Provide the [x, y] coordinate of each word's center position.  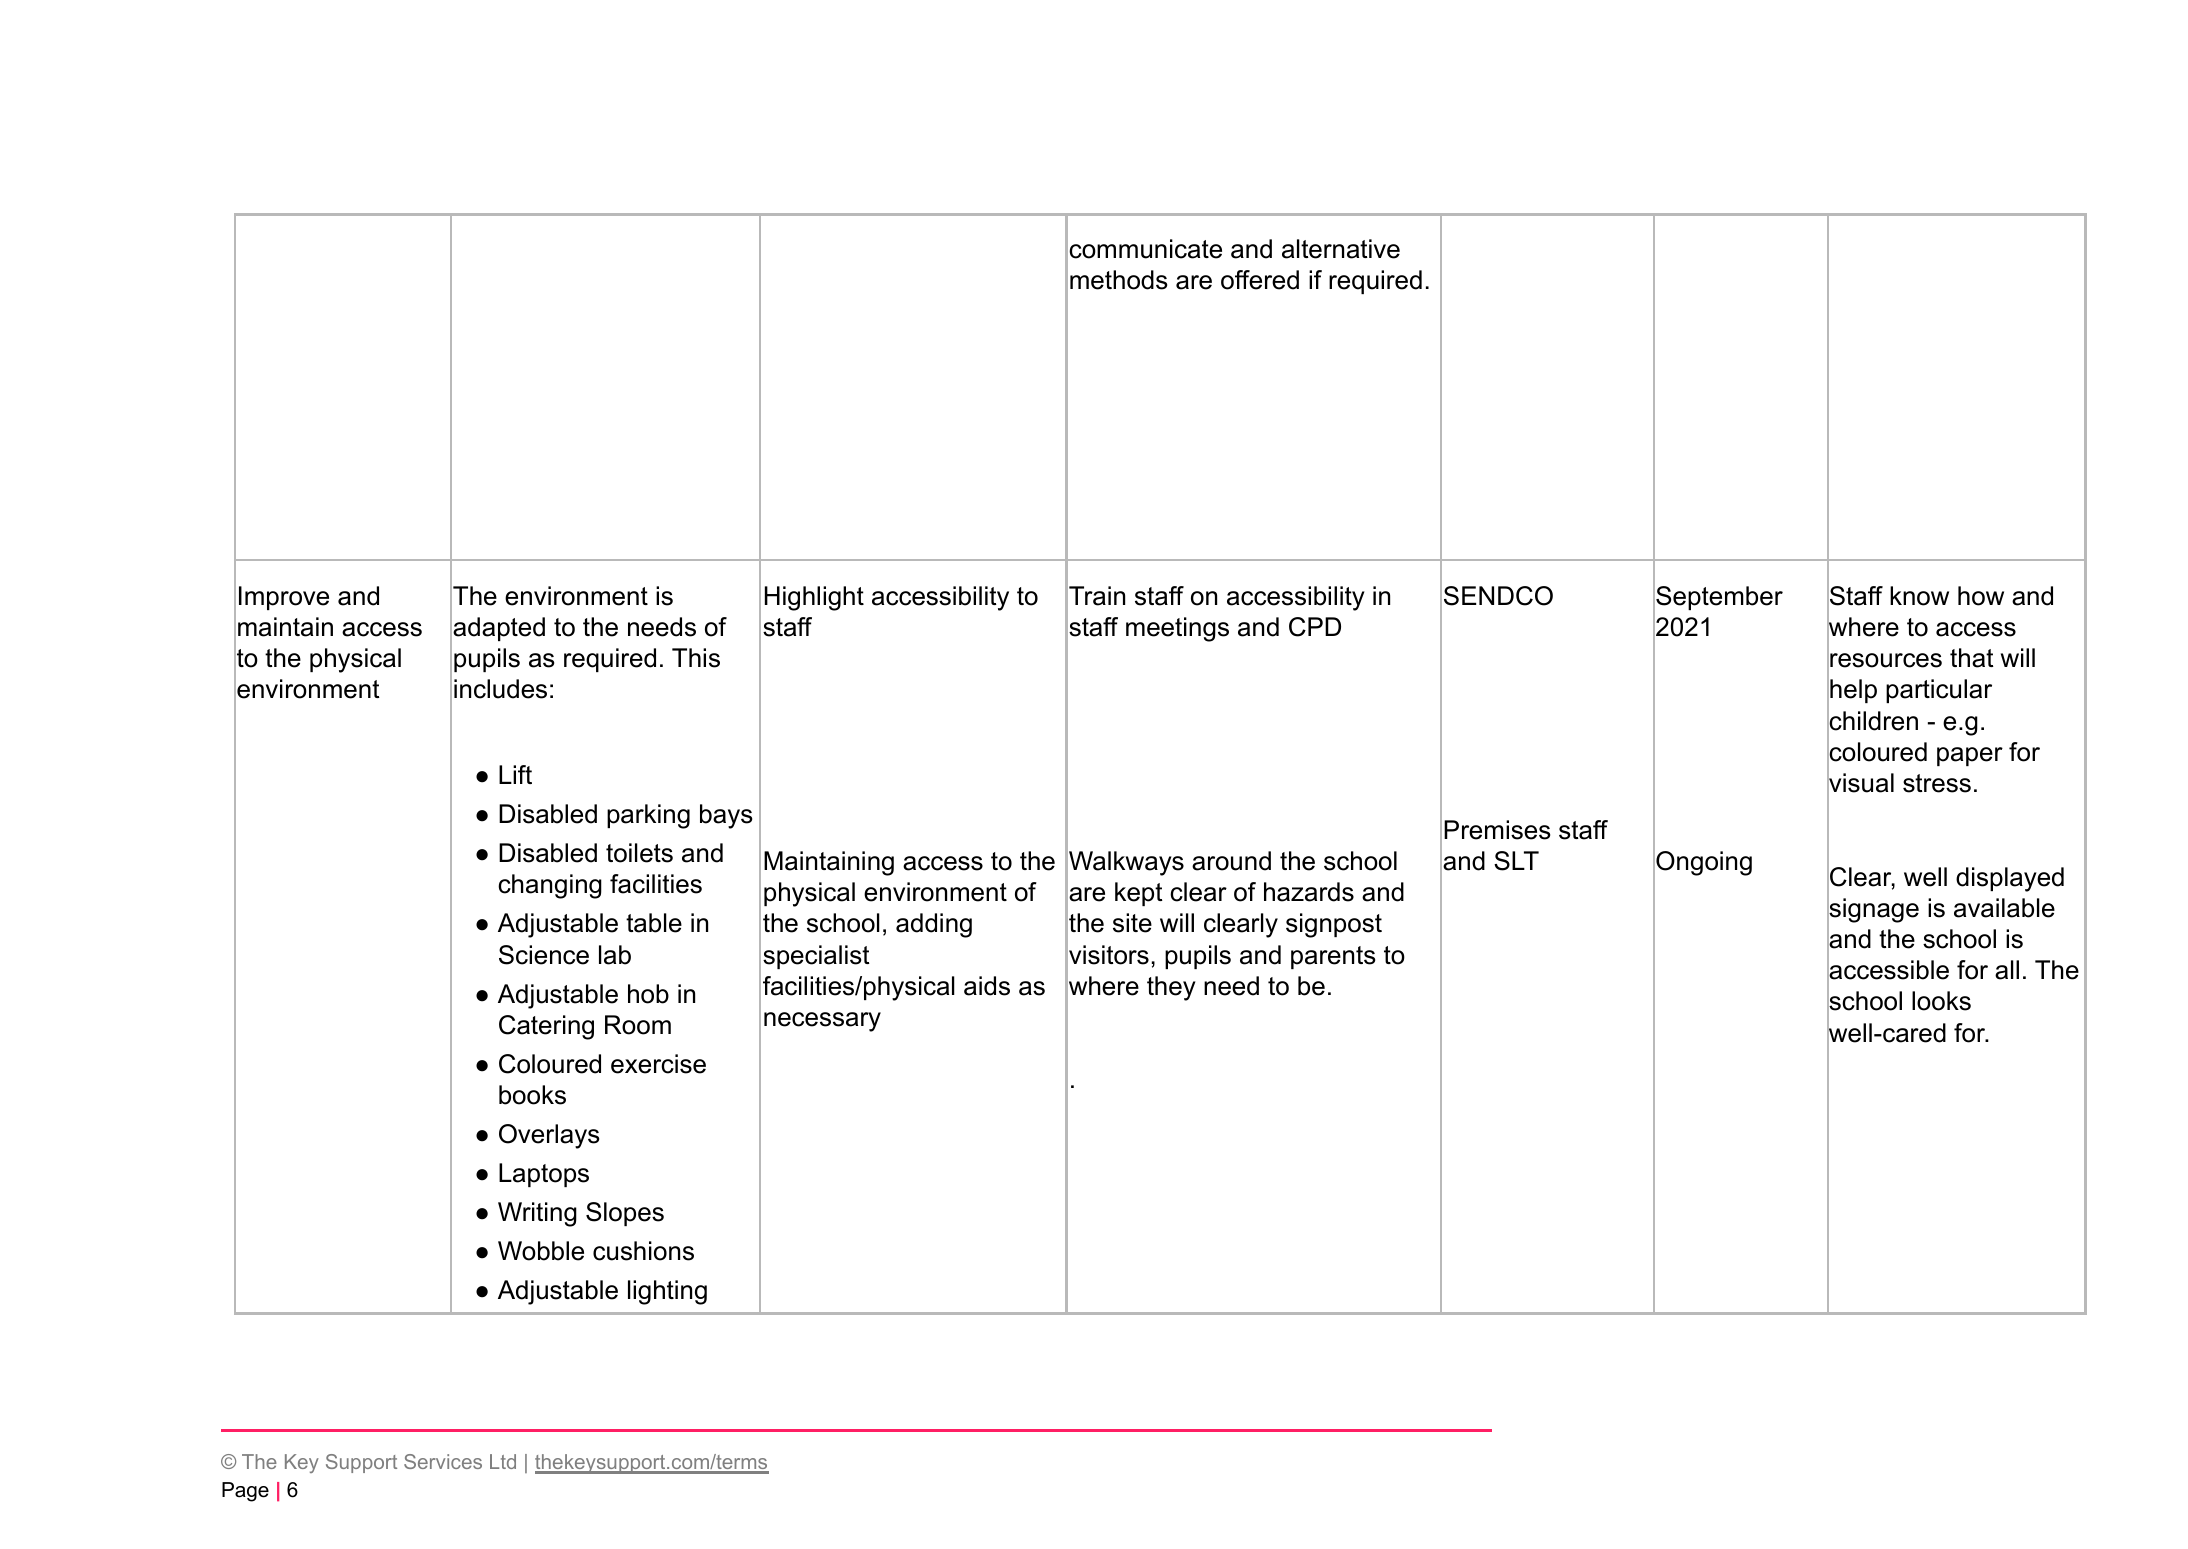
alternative [1341, 249]
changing [550, 886]
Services [443, 1461]
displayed [2010, 879]
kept [1139, 894]
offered [1260, 280]
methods [1118, 280]
